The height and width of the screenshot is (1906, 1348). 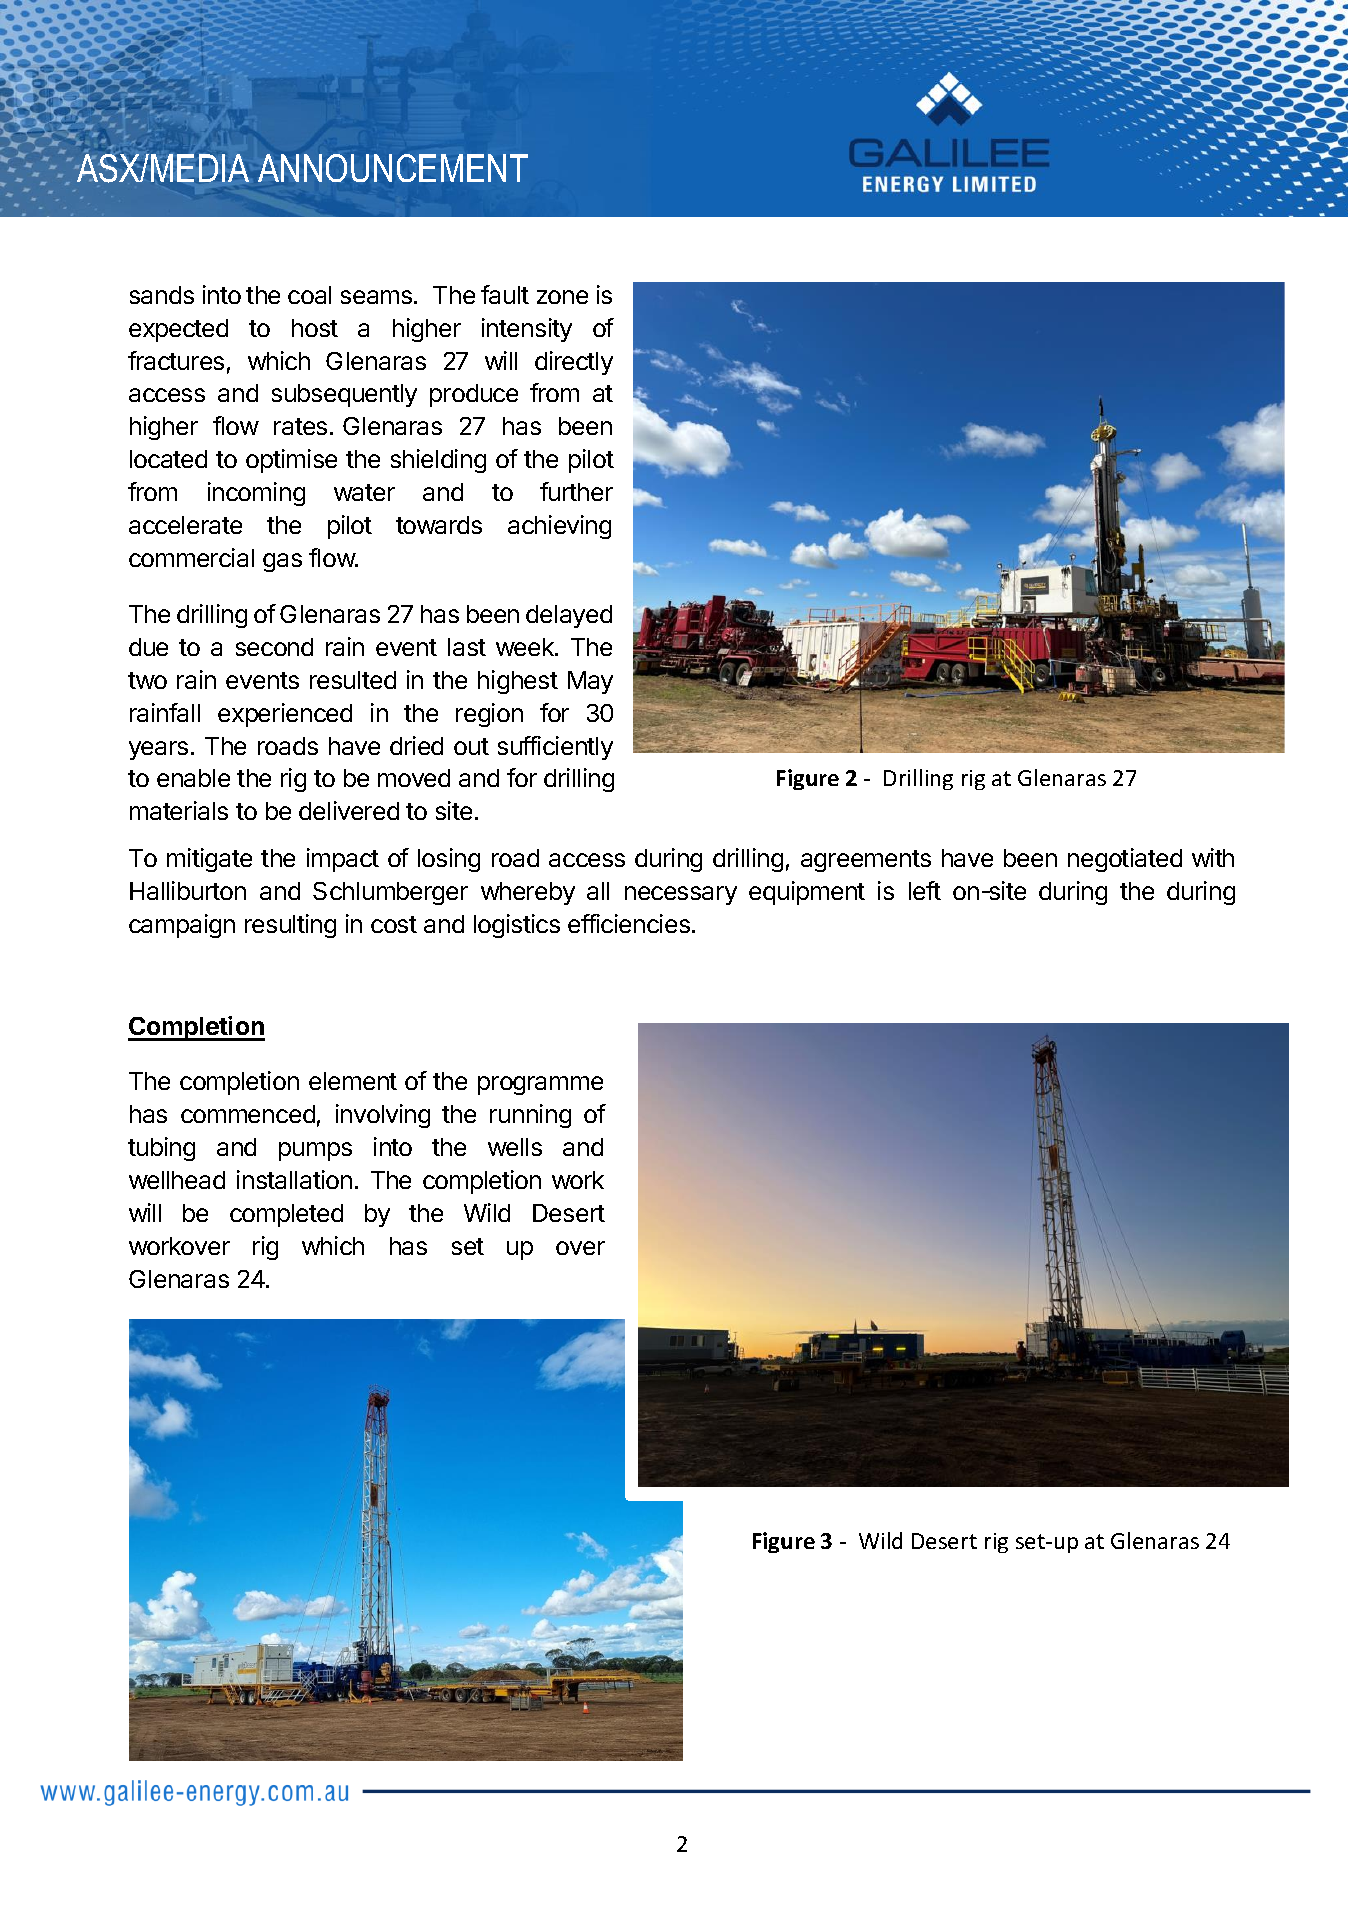 What do you see at coordinates (559, 527) in the screenshot?
I see `achieving` at bounding box center [559, 527].
